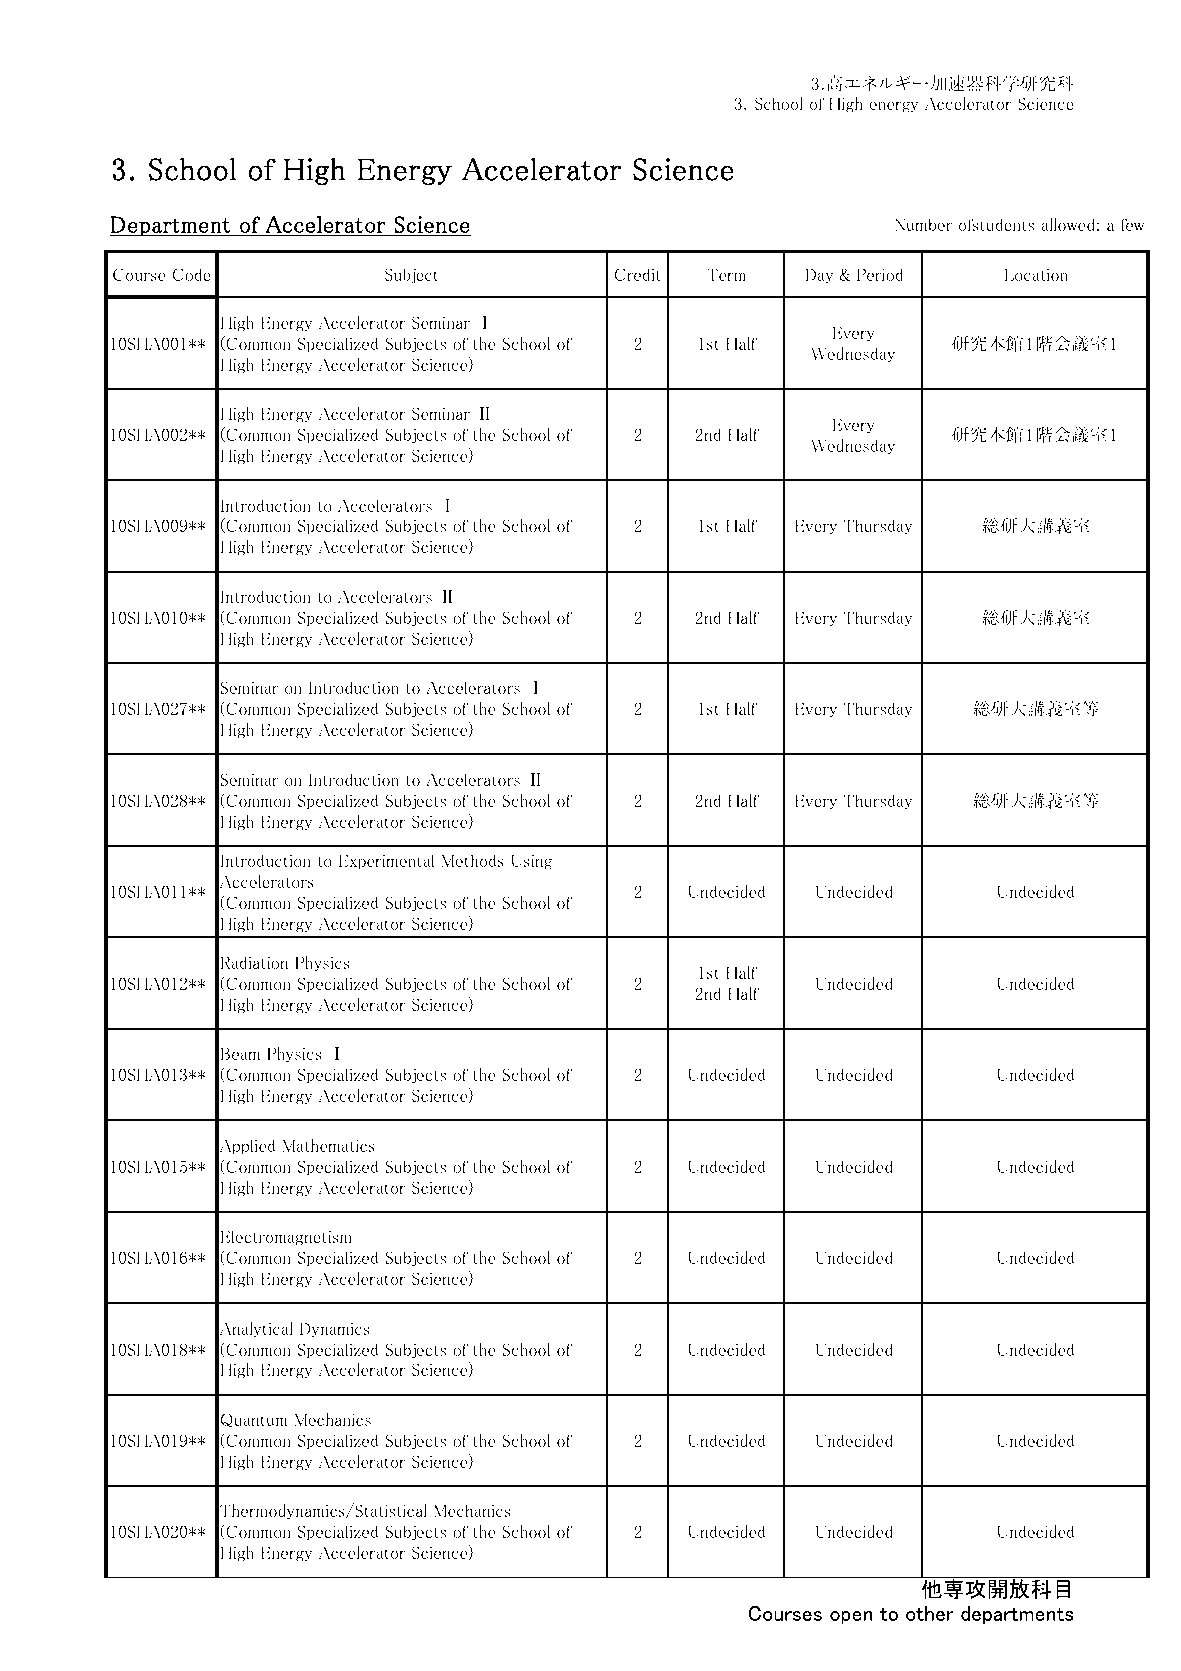 The width and height of the image is (1181, 1671). What do you see at coordinates (1036, 274) in the image?
I see `Location` at bounding box center [1036, 274].
